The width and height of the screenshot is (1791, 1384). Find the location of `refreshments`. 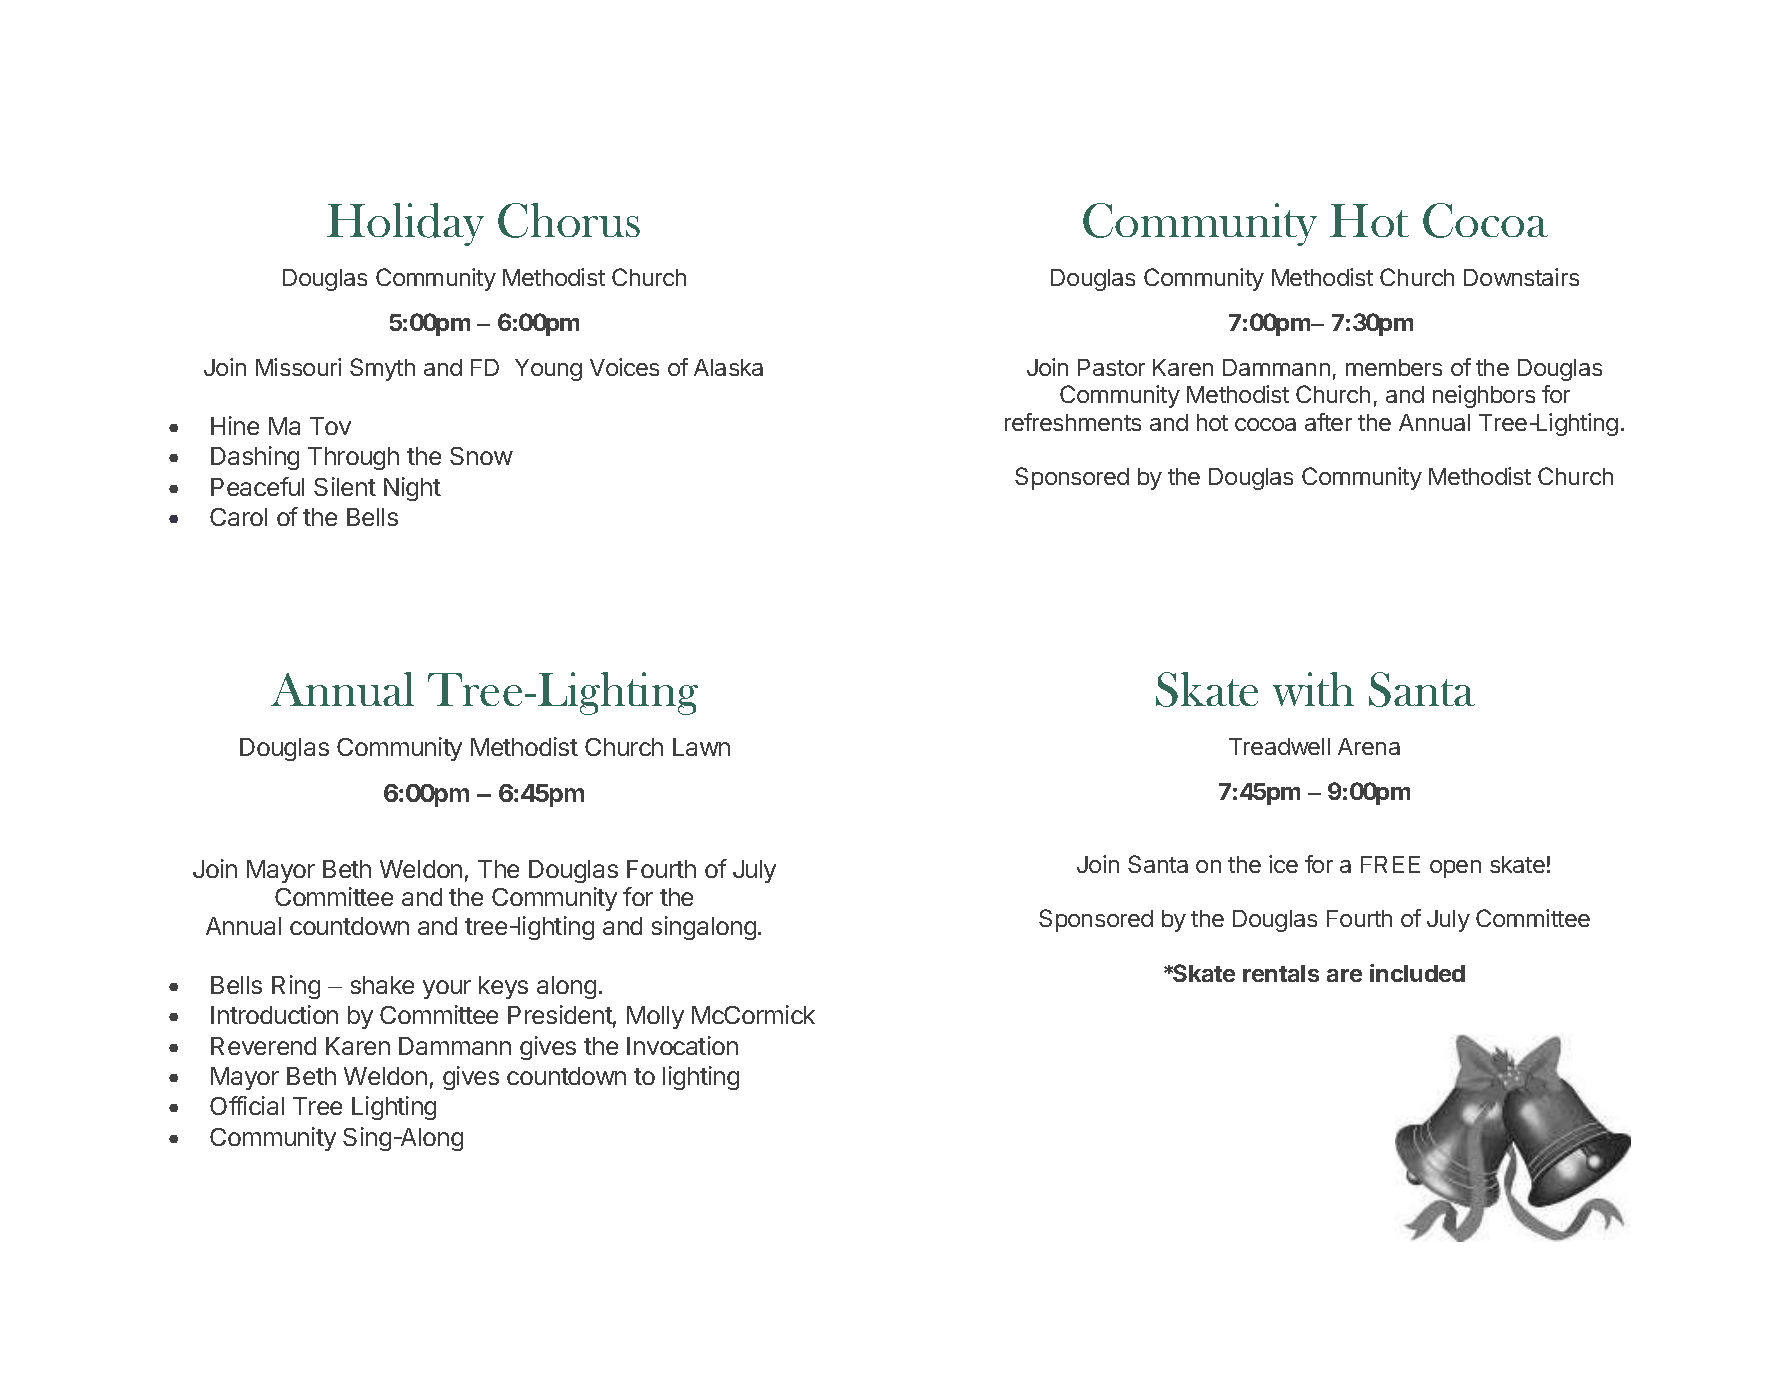

refreshments is located at coordinates (1073, 422).
